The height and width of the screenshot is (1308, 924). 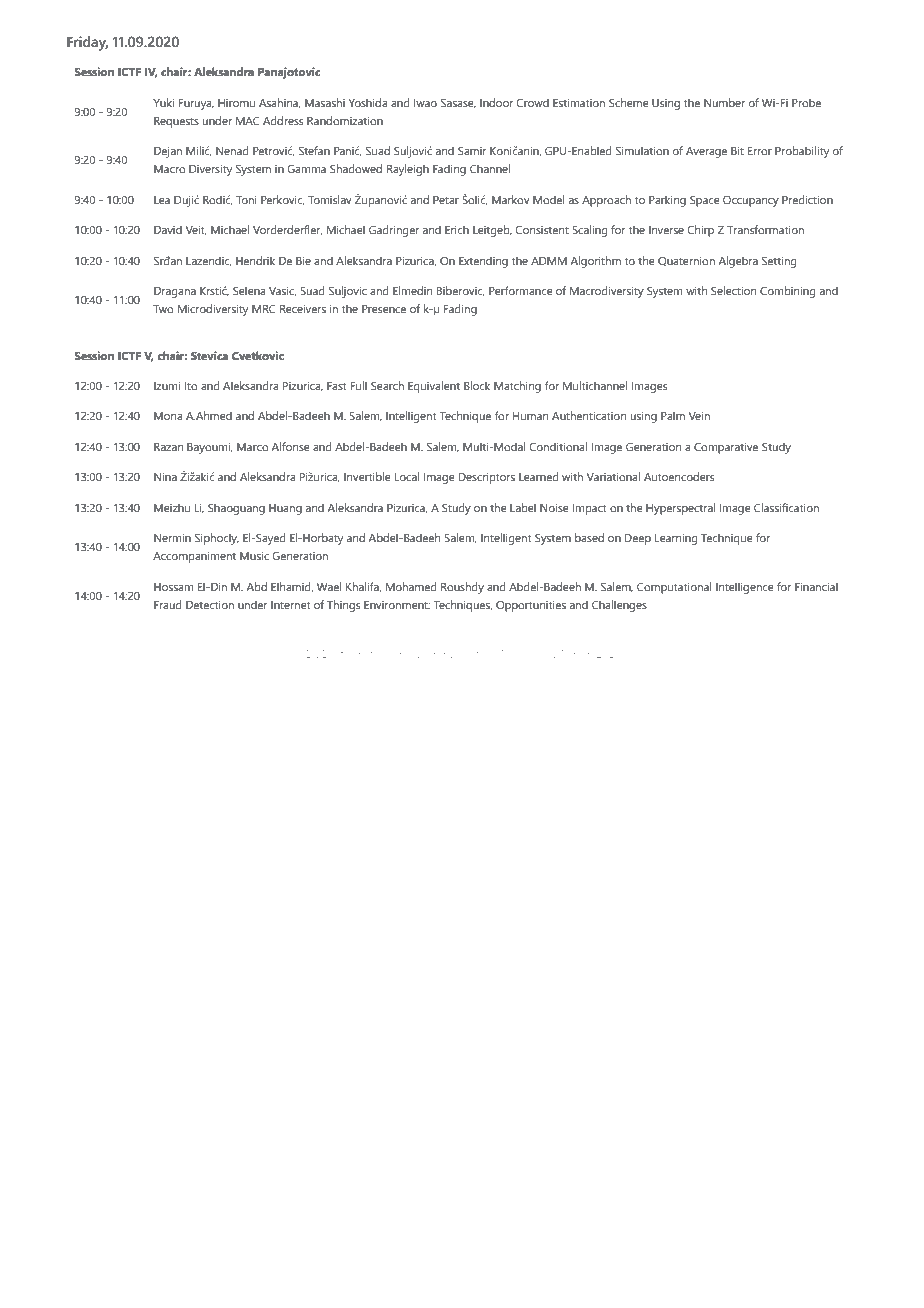 What do you see at coordinates (699, 415) in the screenshot?
I see `Vein` at bounding box center [699, 415].
